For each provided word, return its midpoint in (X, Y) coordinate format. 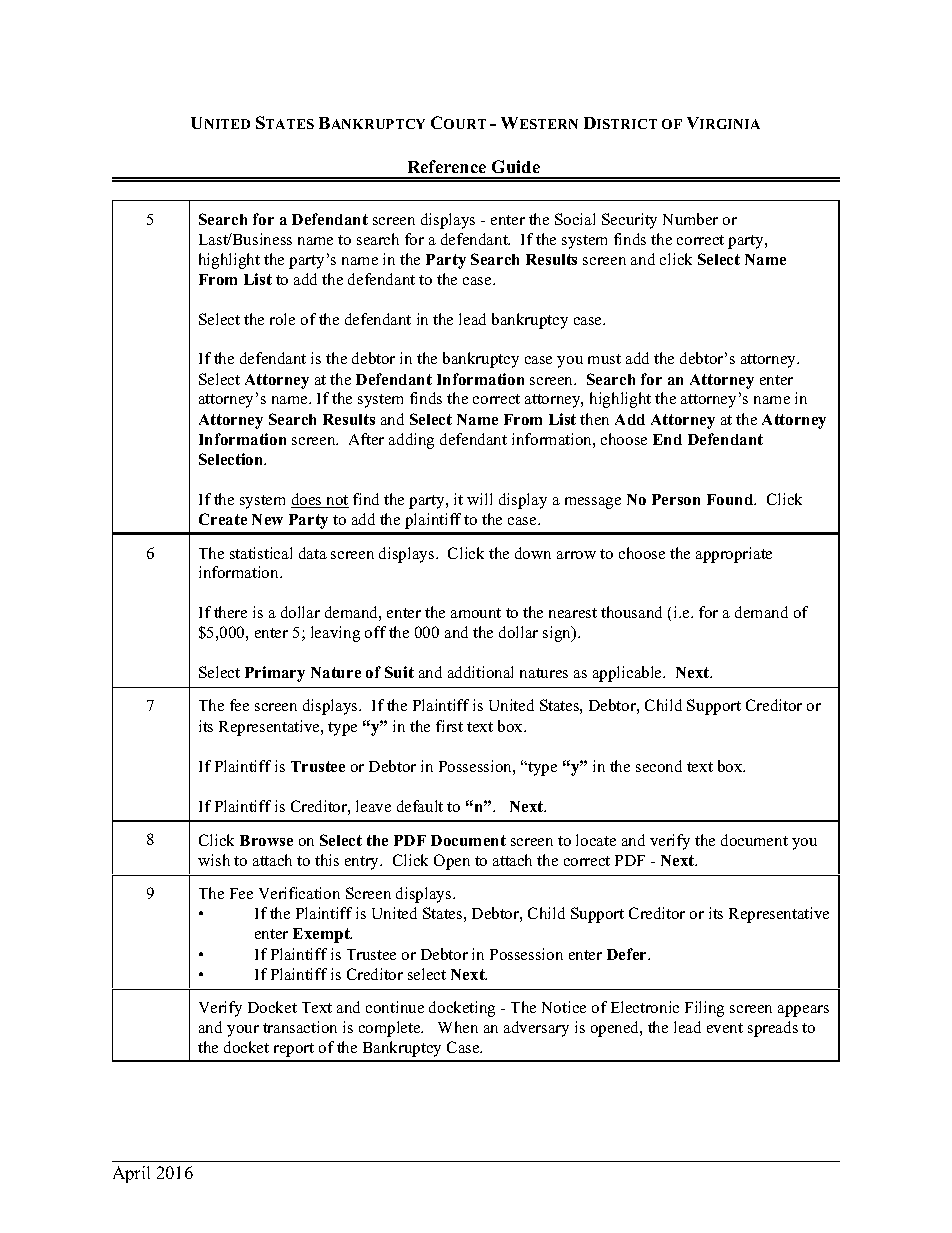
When (458, 1027)
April (131, 1174)
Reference (447, 166)
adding (411, 441)
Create (223, 519)
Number (690, 219)
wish (214, 860)
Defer (628, 954)
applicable (629, 674)
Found (731, 499)
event (725, 1028)
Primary (275, 674)
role (282, 319)
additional (480, 672)
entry (363, 863)
